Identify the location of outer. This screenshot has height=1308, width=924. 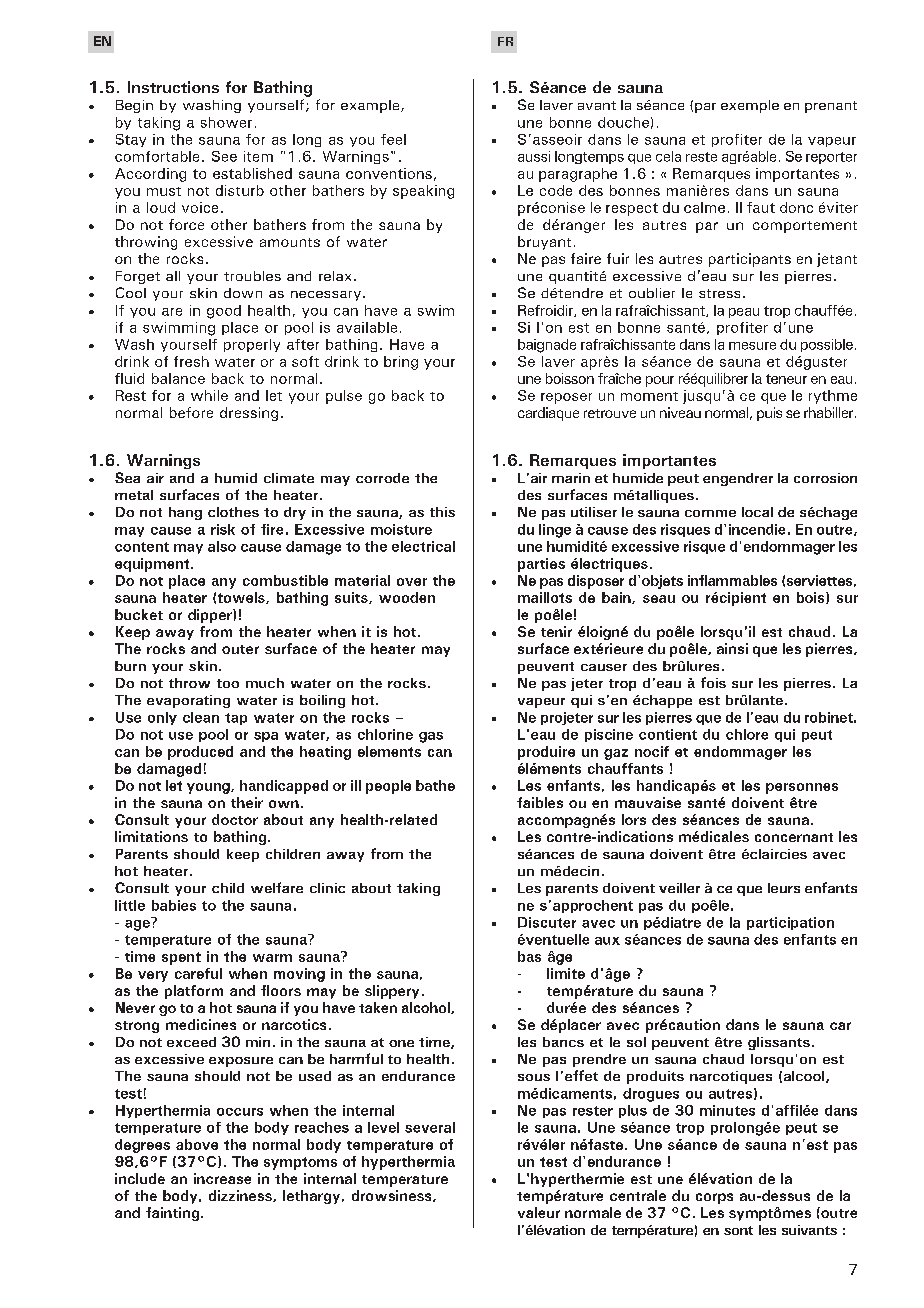
(240, 649).
